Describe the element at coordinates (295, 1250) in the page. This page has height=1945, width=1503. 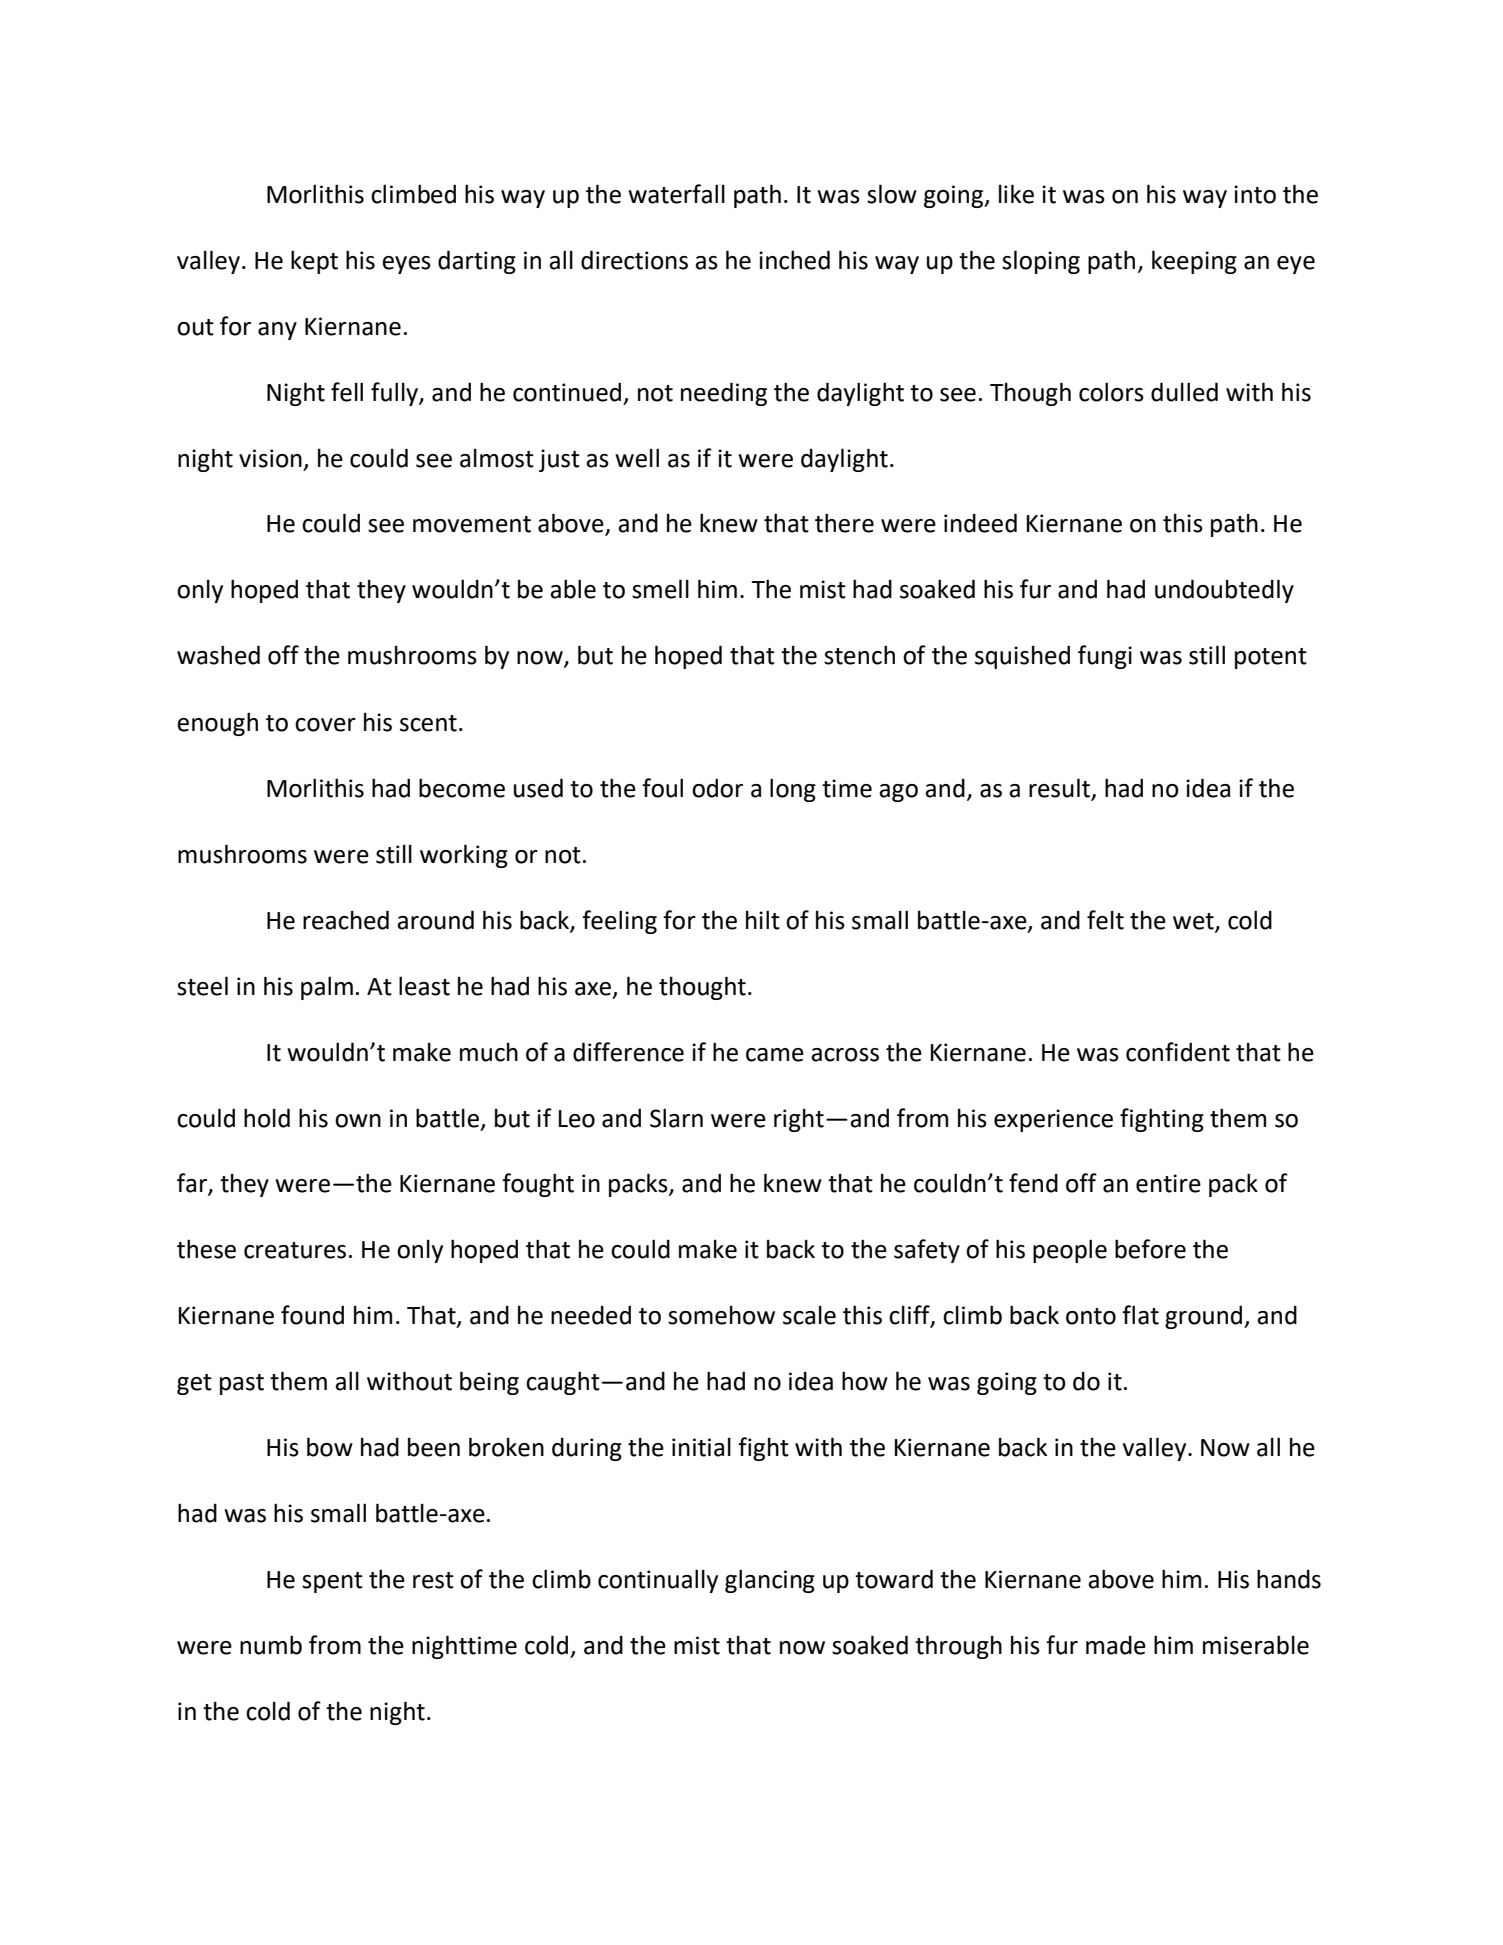
I see `creatures` at that location.
